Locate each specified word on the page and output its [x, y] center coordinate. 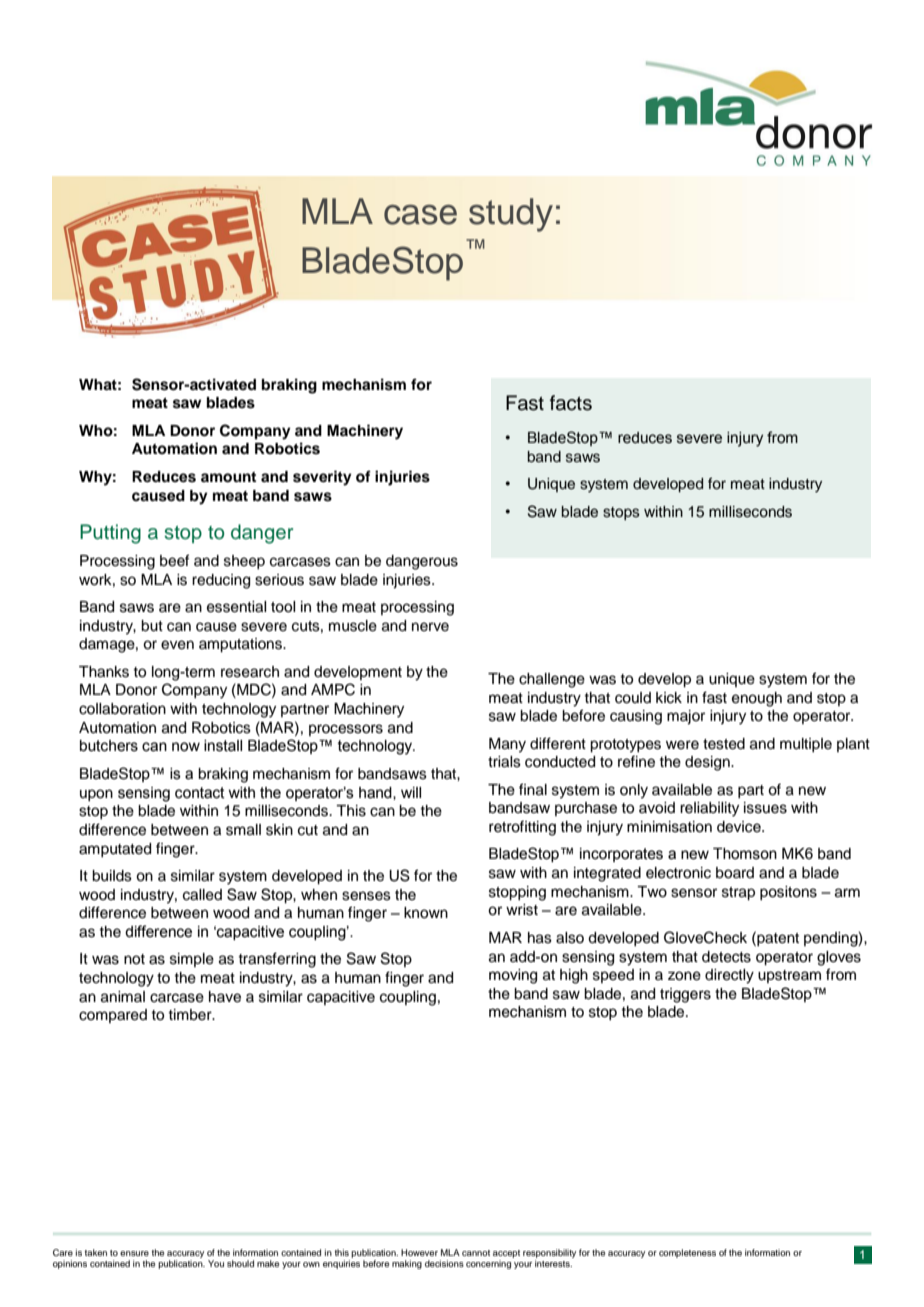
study [511, 215]
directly [729, 976]
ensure [134, 1253]
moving [513, 976]
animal [123, 997]
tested [724, 744]
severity [322, 478]
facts [571, 403]
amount [228, 477]
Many [507, 745]
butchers [109, 746]
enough [757, 699]
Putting [110, 534]
